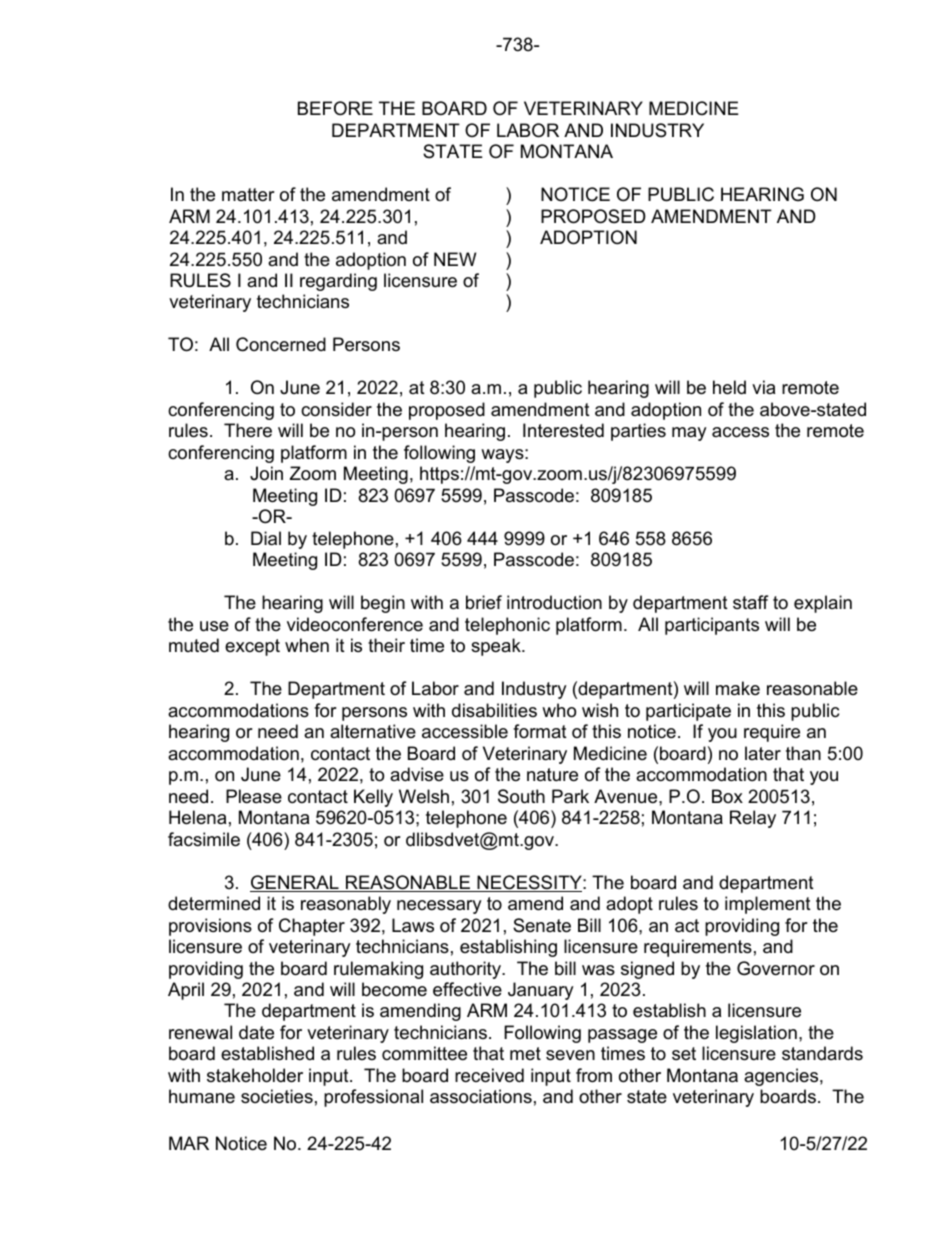 This image has width=952, height=1233. I want to click on staff, so click(750, 602).
